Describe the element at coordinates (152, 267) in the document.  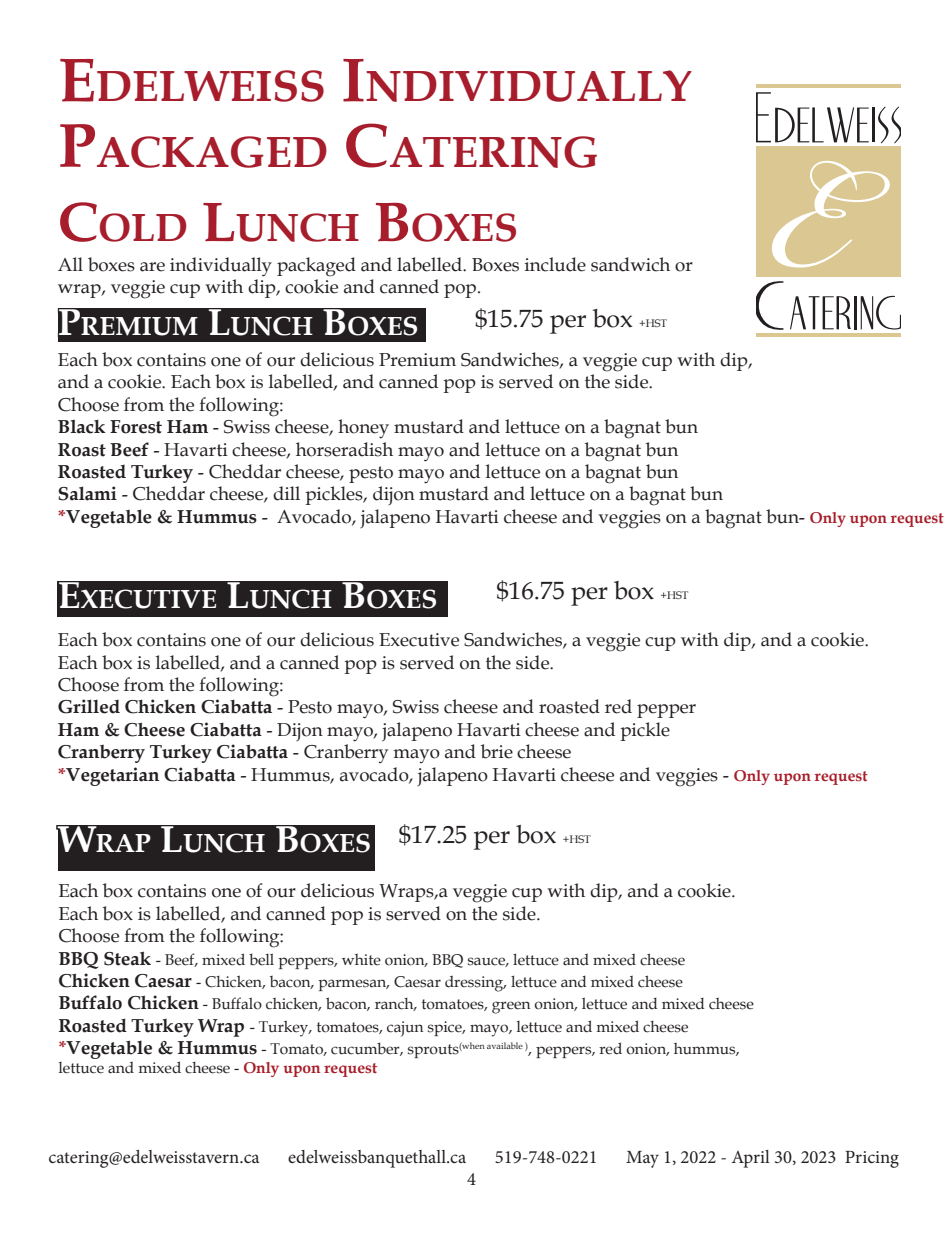
I see `are` at that location.
